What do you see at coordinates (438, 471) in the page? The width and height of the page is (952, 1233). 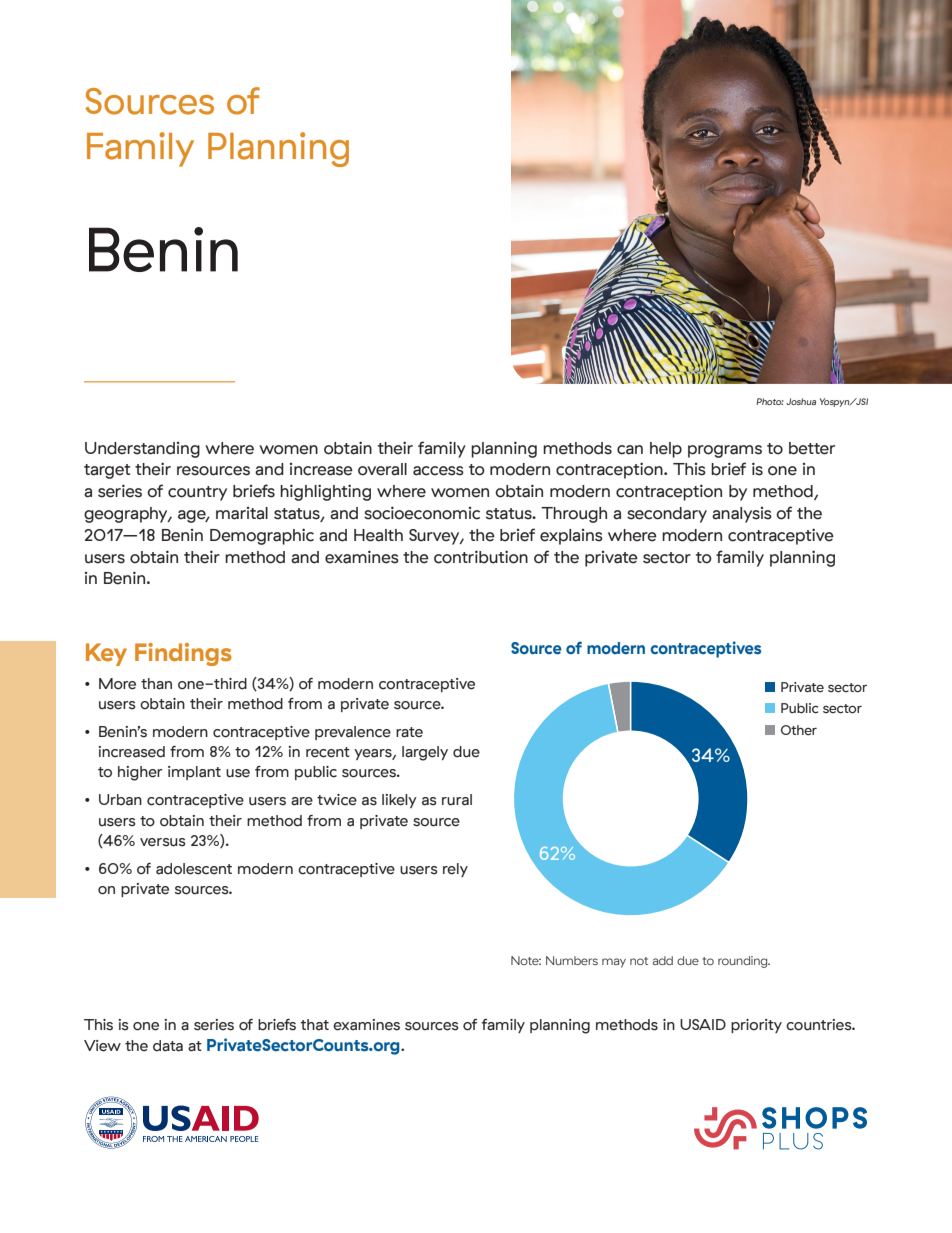 I see `access` at bounding box center [438, 471].
